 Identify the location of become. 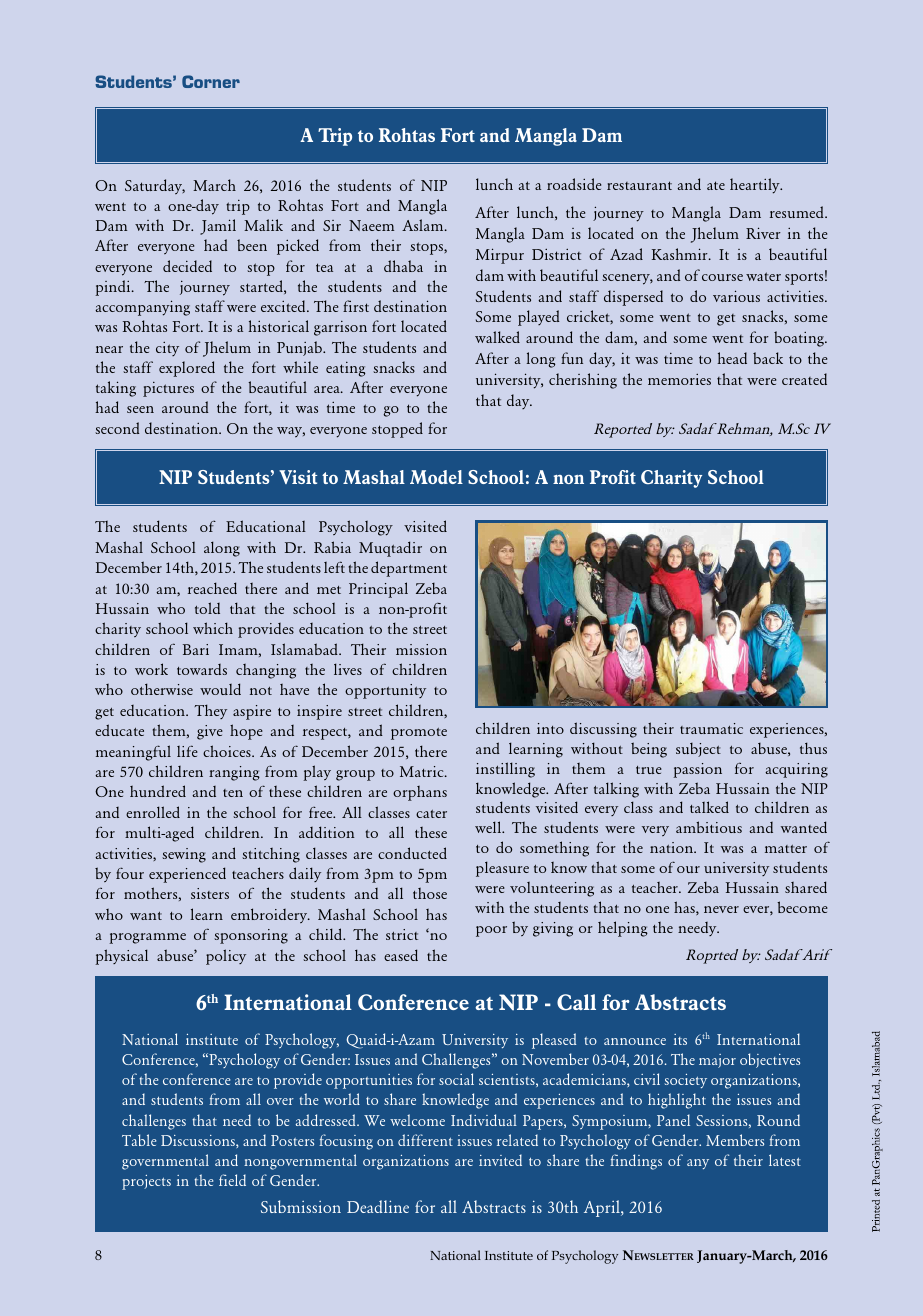
(802, 907).
